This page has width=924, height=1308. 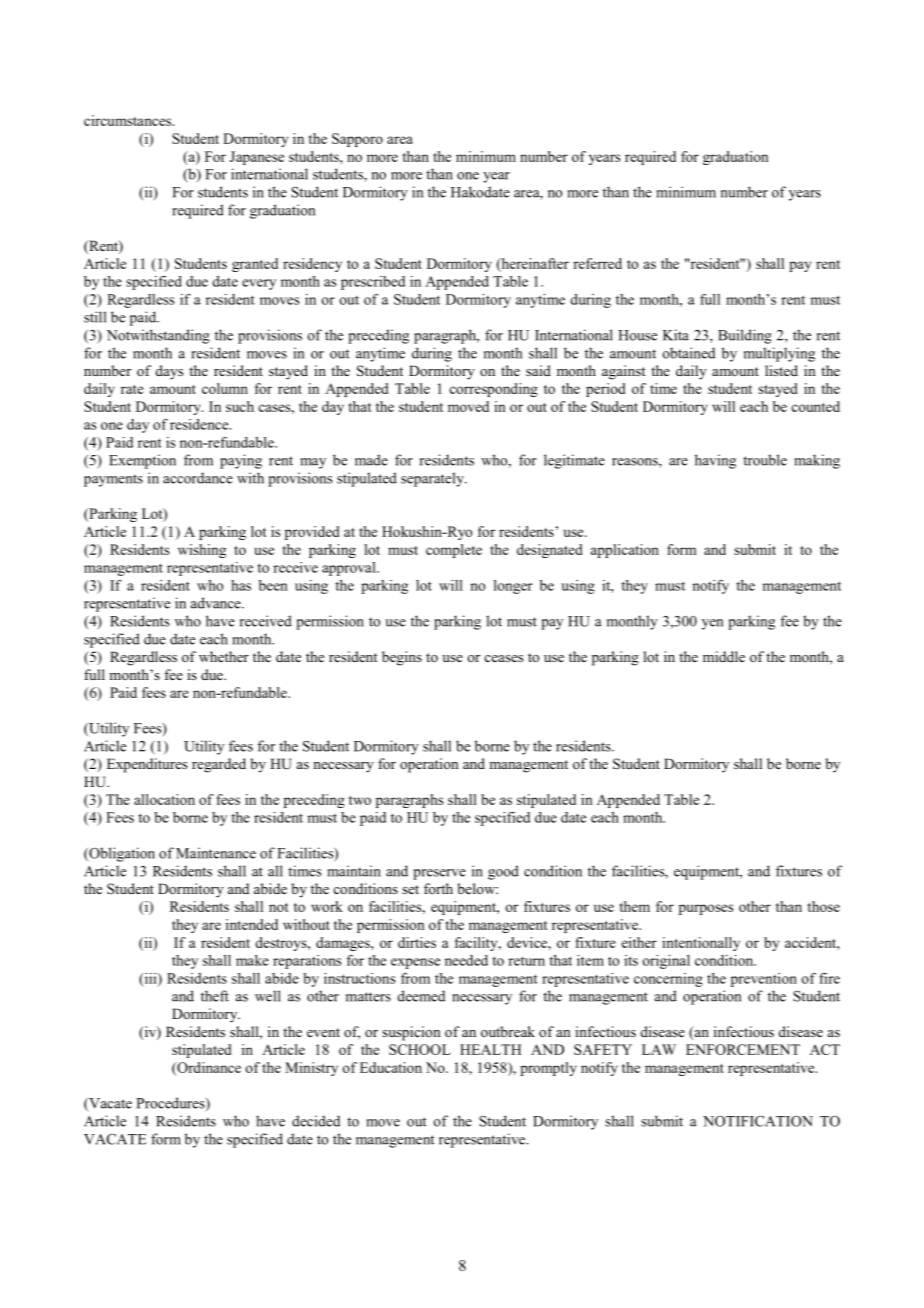 I want to click on two, so click(x=360, y=800).
